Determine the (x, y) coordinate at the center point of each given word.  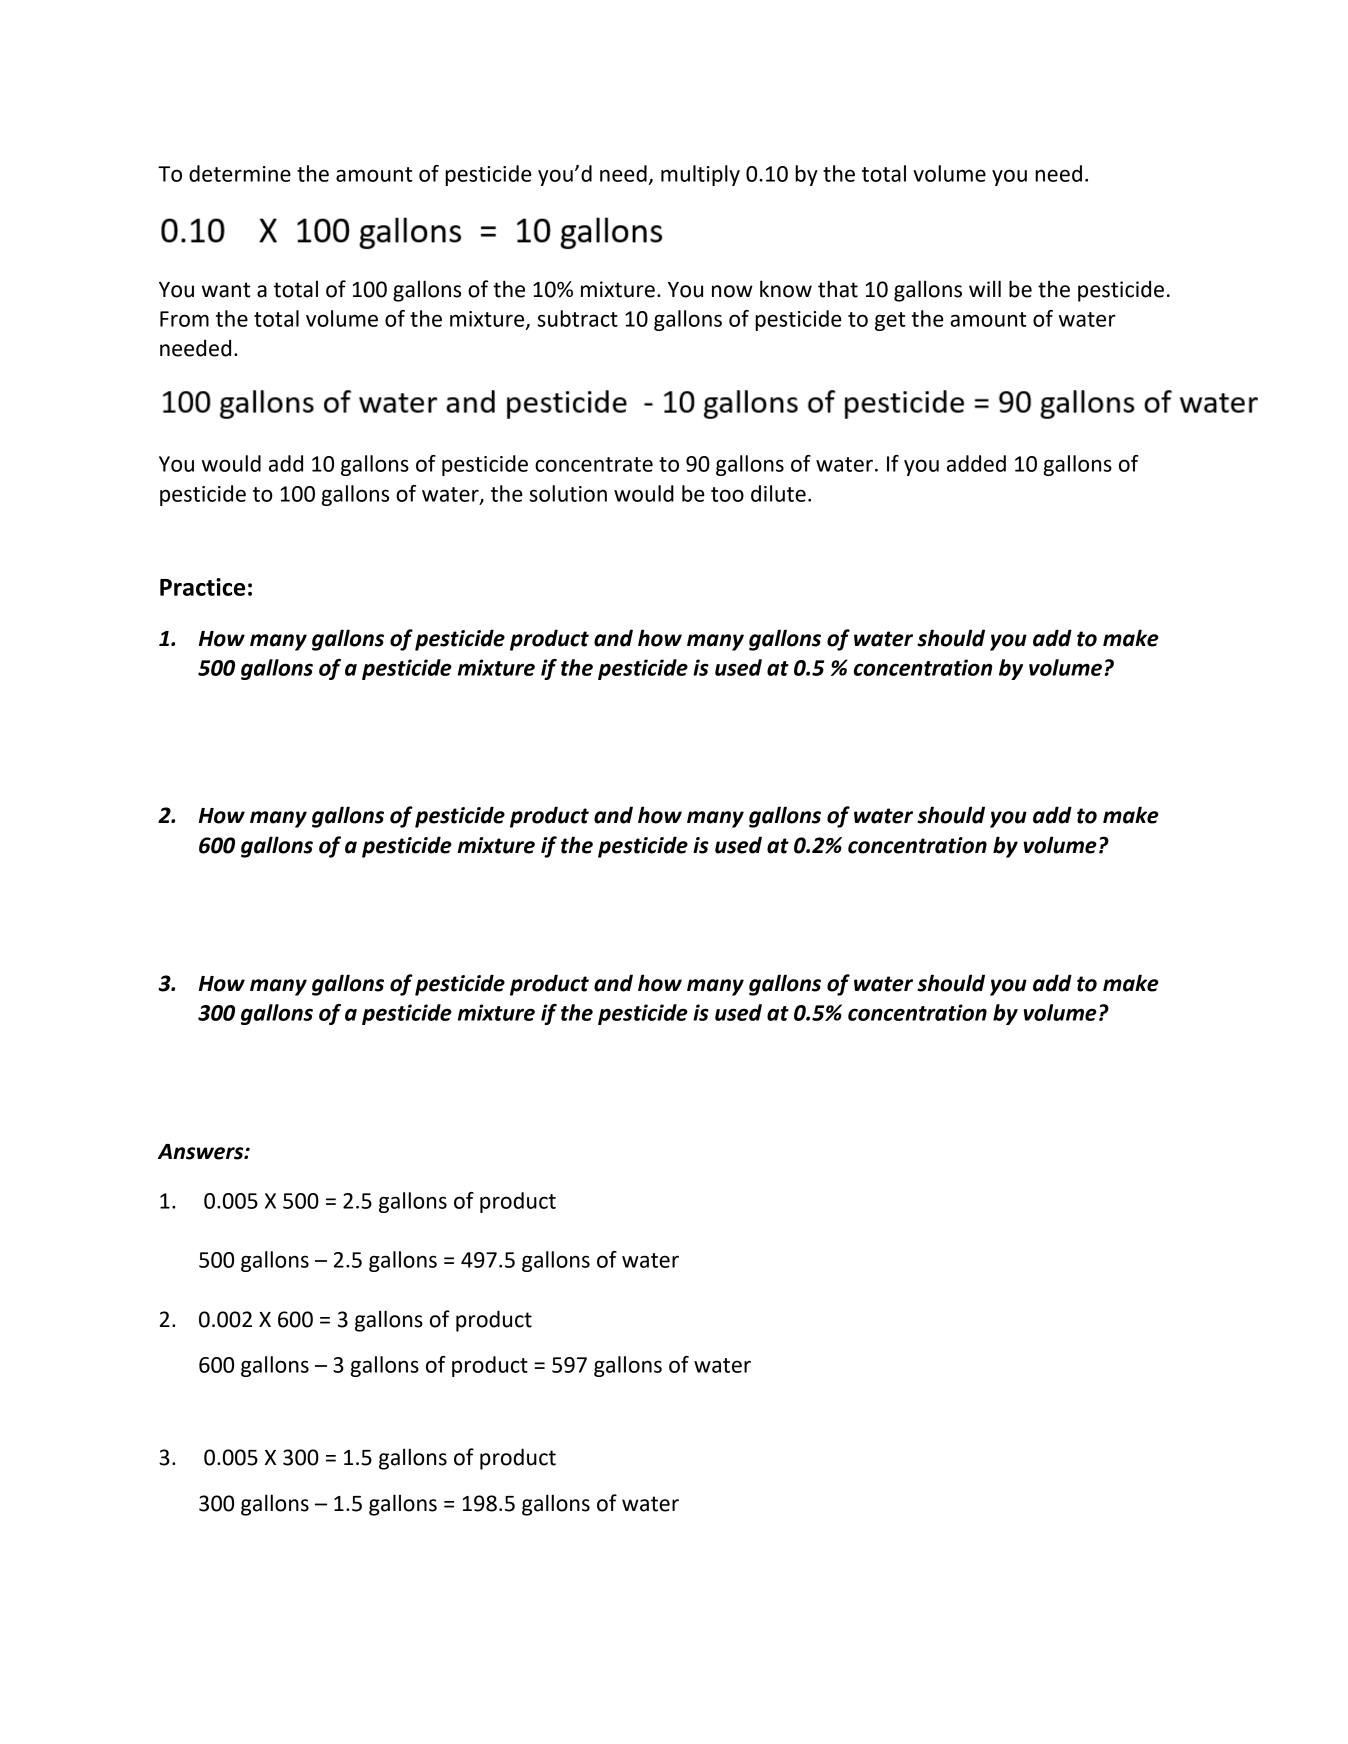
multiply (700, 175)
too (727, 494)
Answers (202, 1152)
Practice (202, 587)
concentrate (594, 464)
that (838, 289)
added (976, 463)
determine (240, 173)
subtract (578, 318)
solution (568, 493)
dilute (778, 493)
